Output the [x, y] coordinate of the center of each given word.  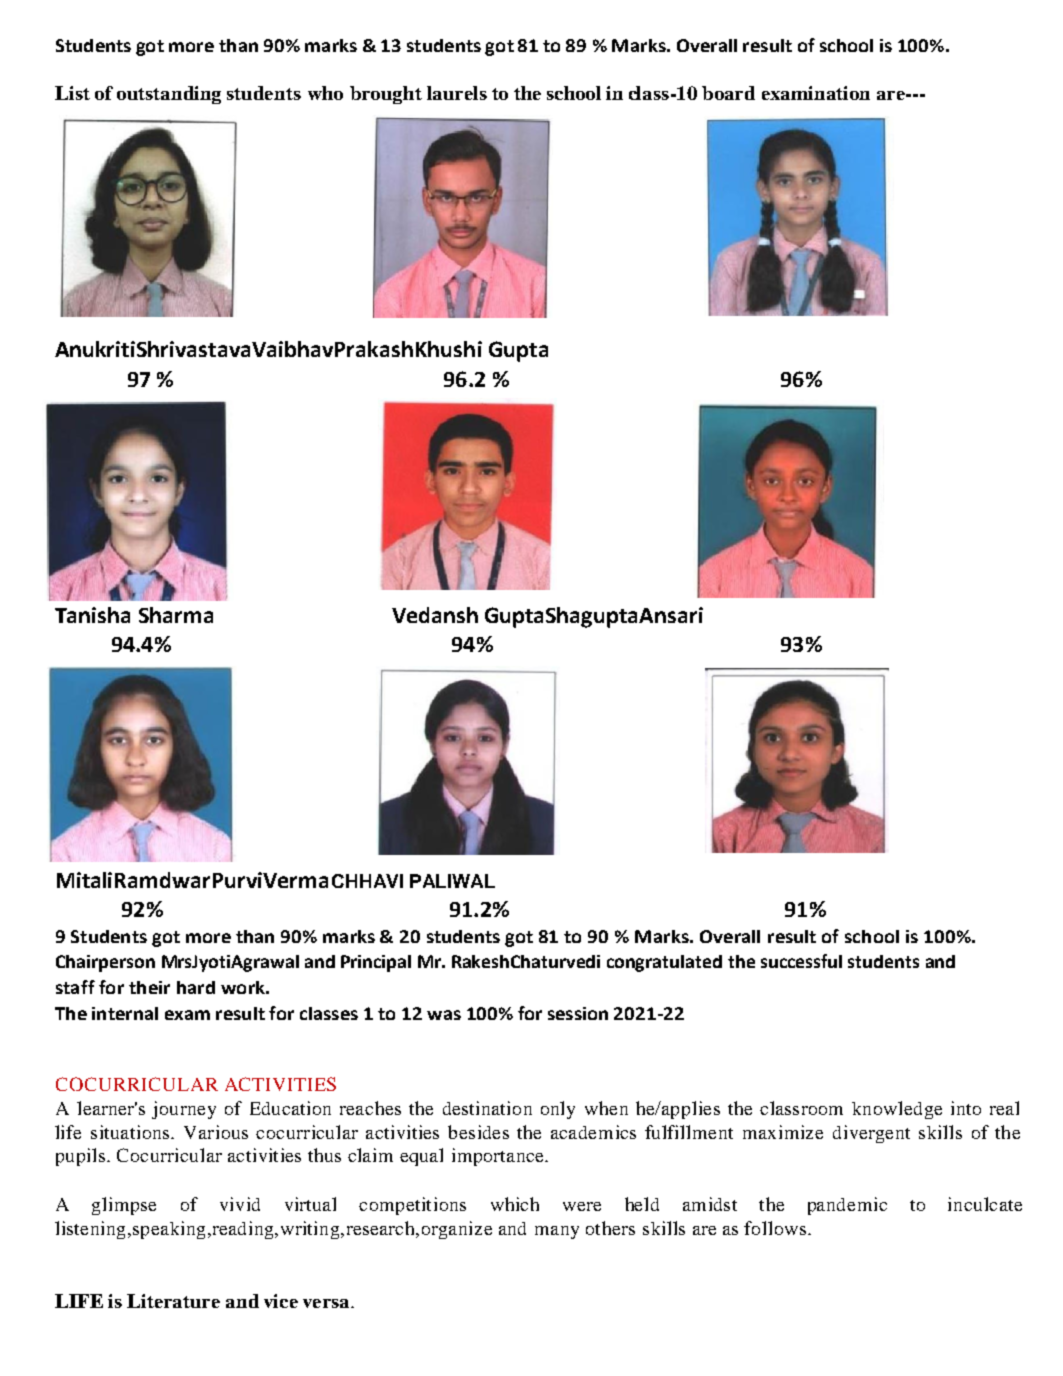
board [728, 93]
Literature [173, 1301]
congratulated [664, 963]
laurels [457, 93]
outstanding [169, 95]
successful [801, 961]
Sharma [176, 615]
